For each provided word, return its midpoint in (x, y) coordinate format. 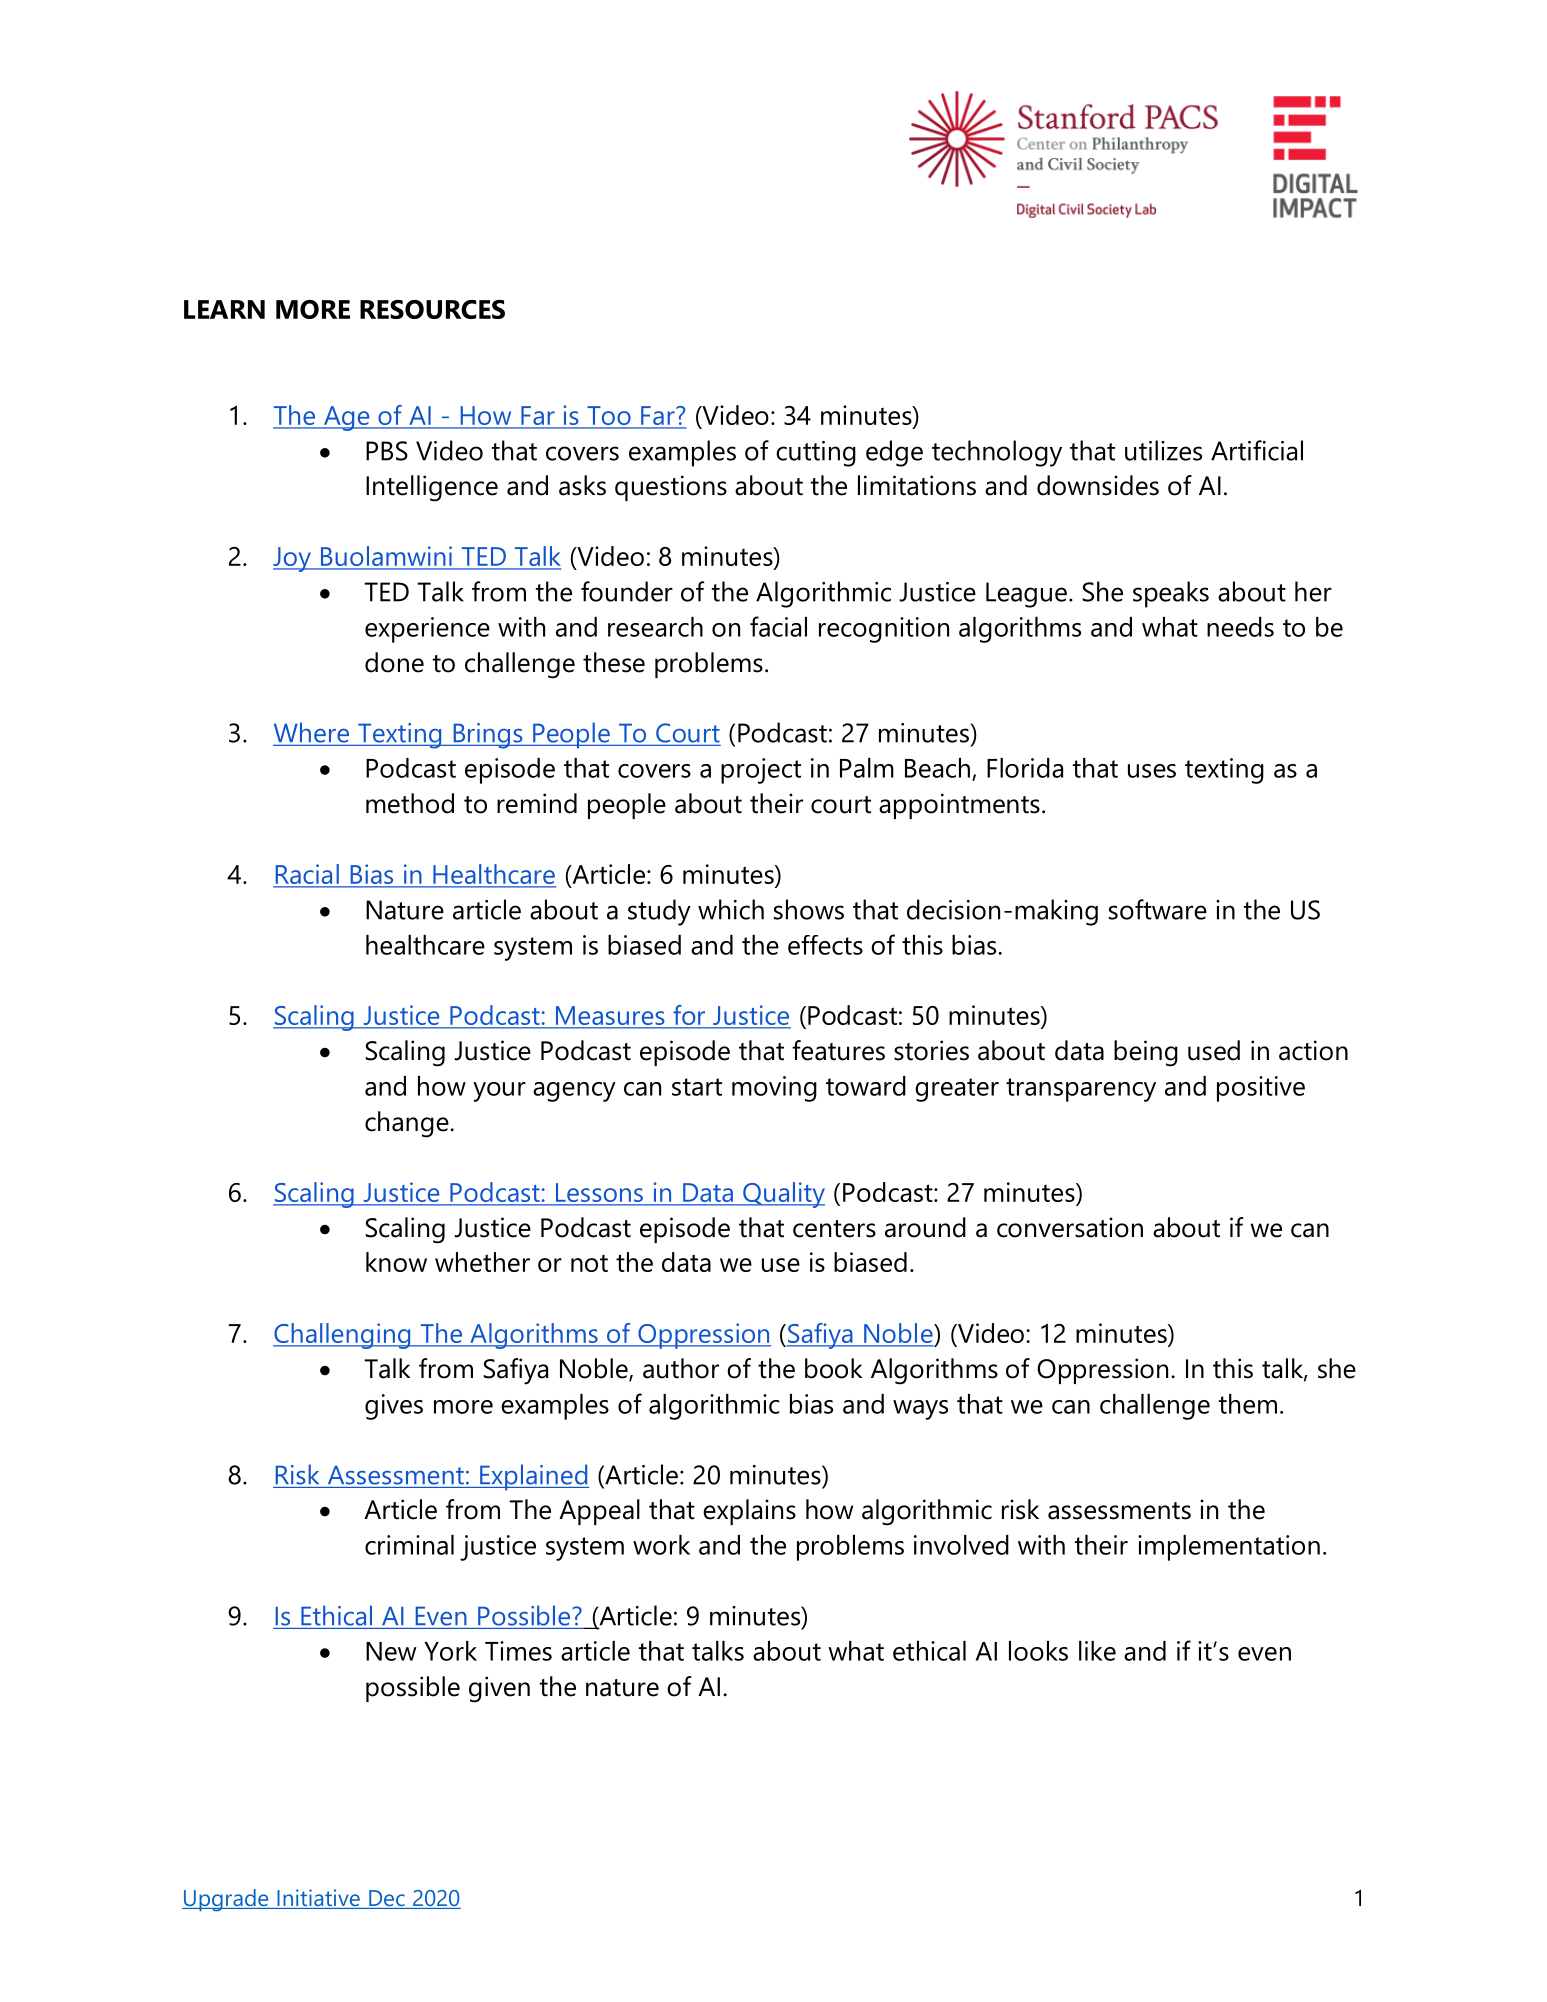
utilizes (1163, 450)
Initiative (318, 1899)
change (408, 1124)
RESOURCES (432, 309)
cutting (816, 454)
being (1146, 1053)
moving (774, 1089)
